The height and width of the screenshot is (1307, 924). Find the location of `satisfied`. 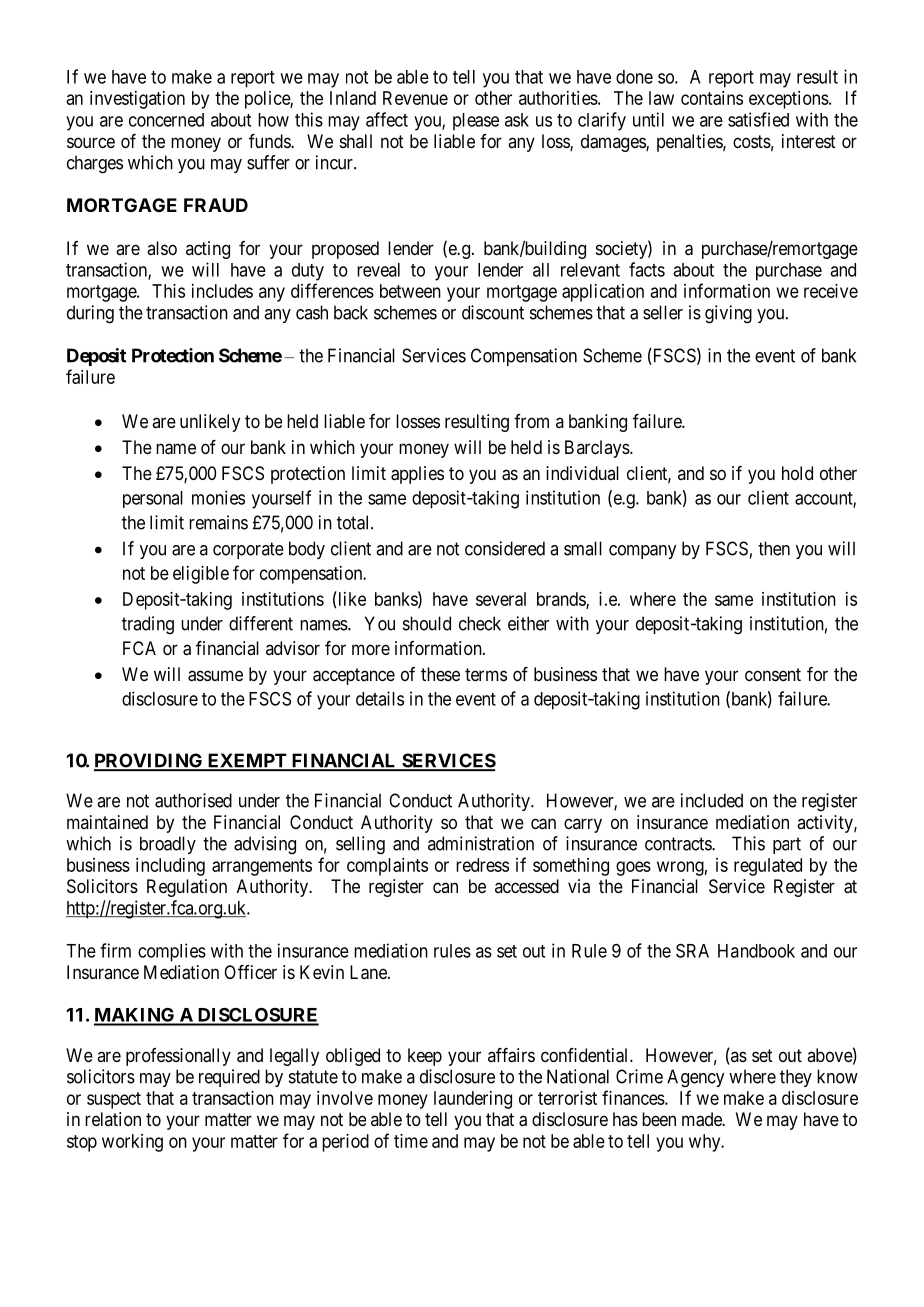

satisfied is located at coordinates (758, 119).
